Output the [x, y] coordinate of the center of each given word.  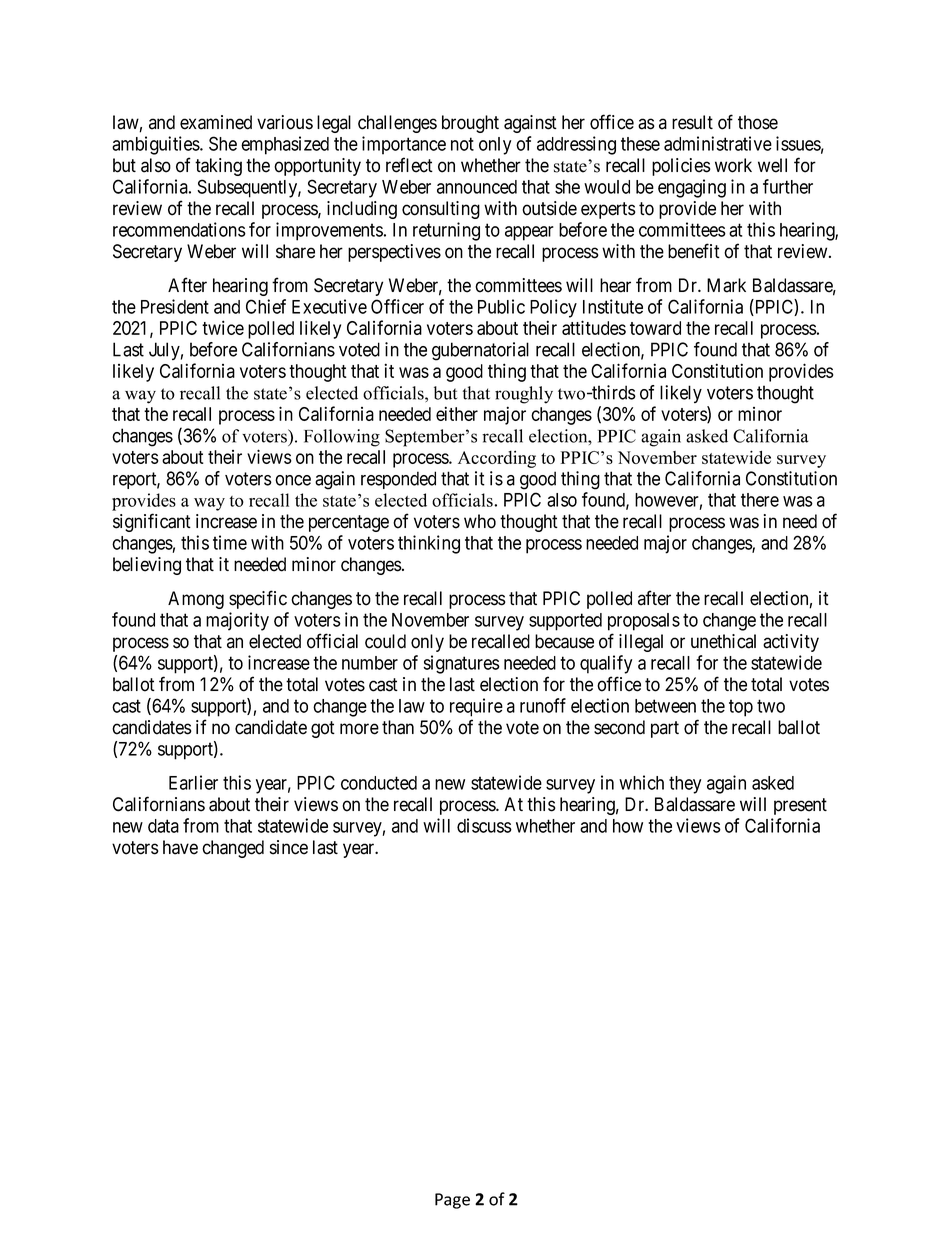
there [760, 500]
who [480, 521]
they [685, 785]
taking [218, 167]
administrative [718, 143]
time [230, 542]
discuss [484, 825]
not [462, 144]
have [180, 847]
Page [452, 1201]
